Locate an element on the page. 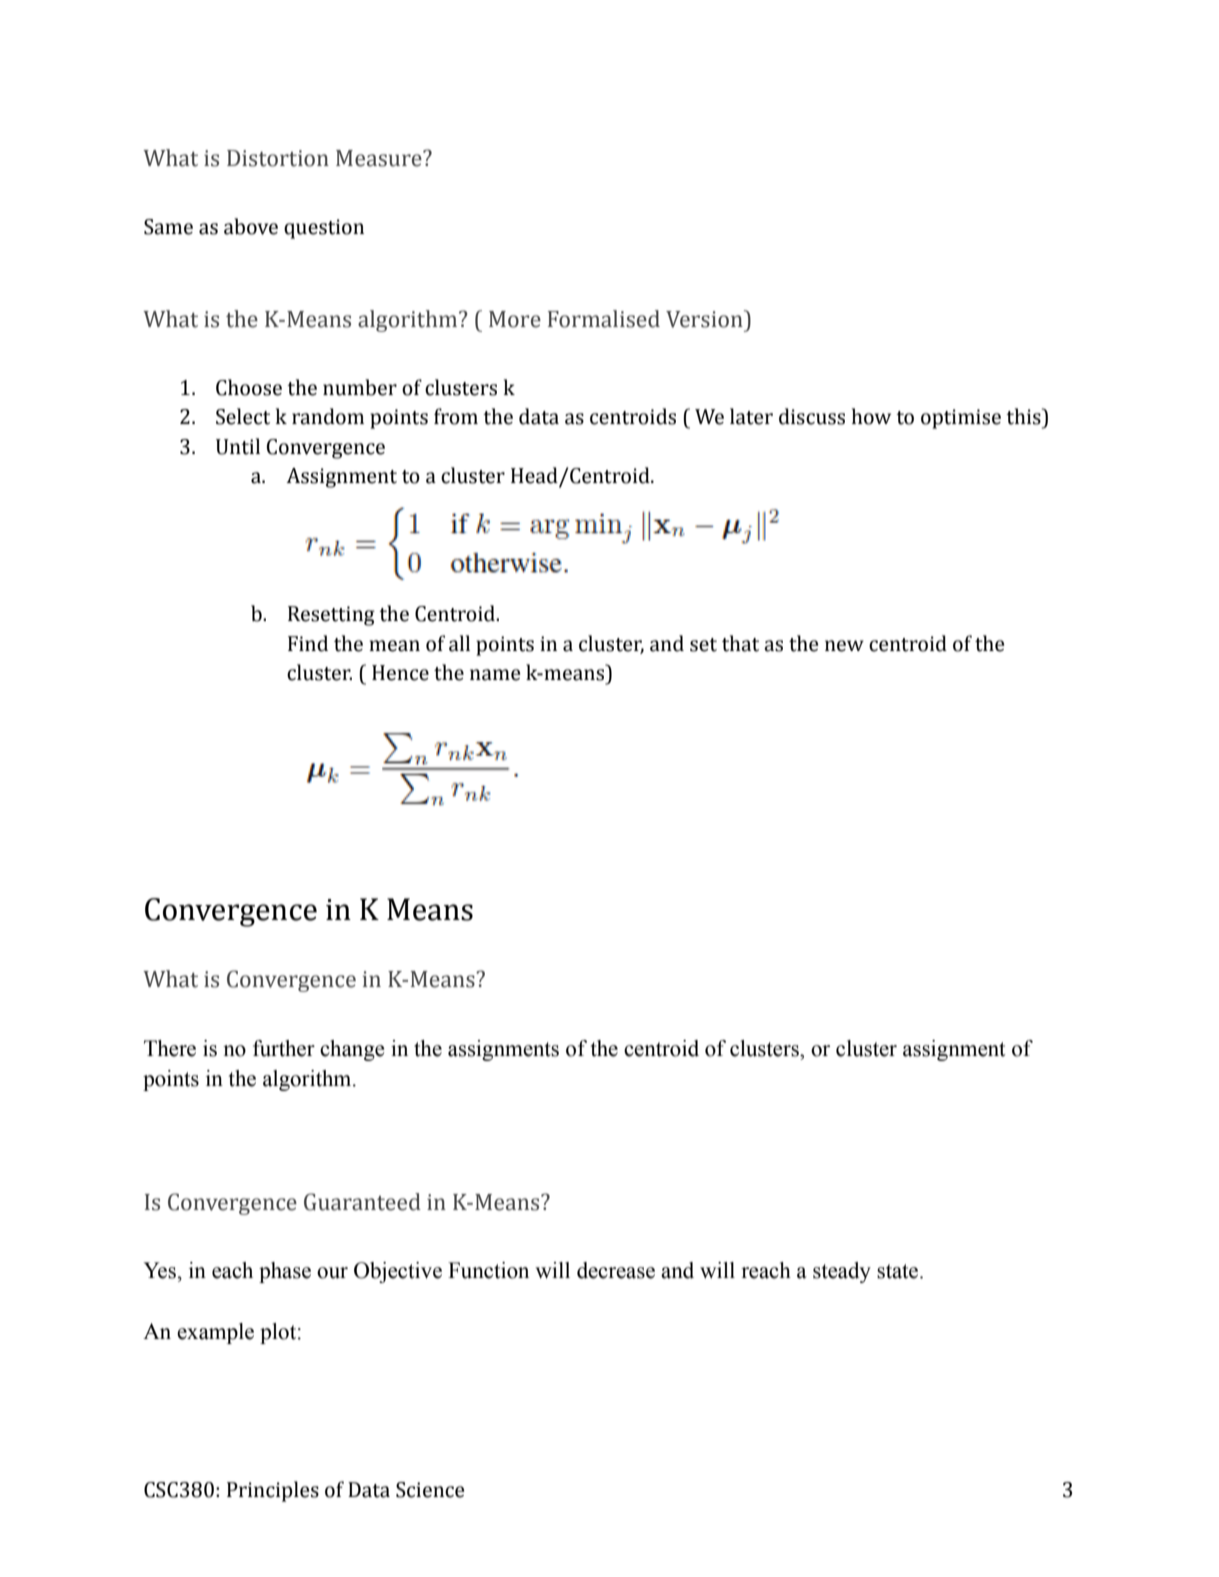 The height and width of the document is (1577, 1219). Version is located at coordinates (705, 319).
